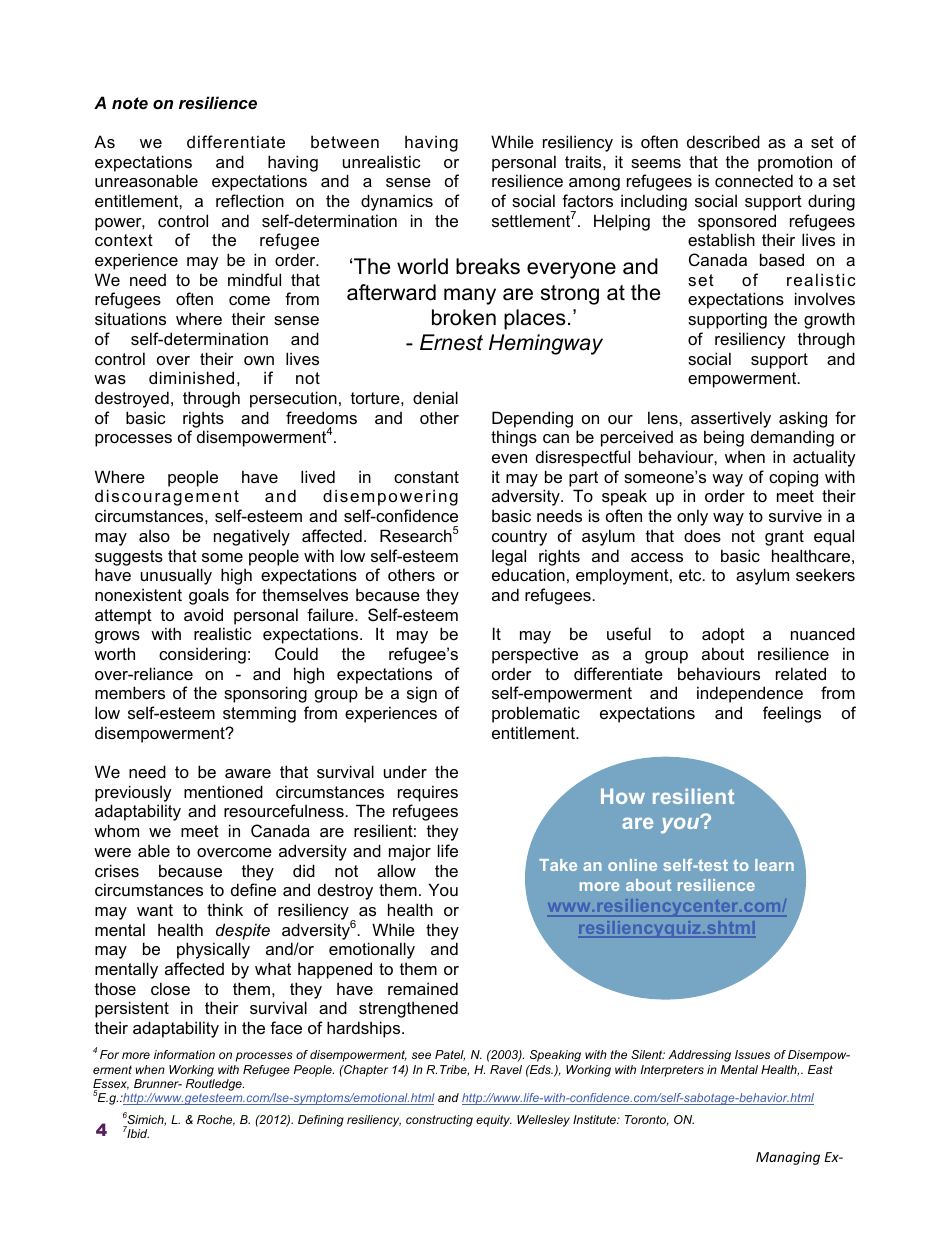 Image resolution: width=952 pixels, height=1233 pixels. I want to click on being, so click(724, 438).
